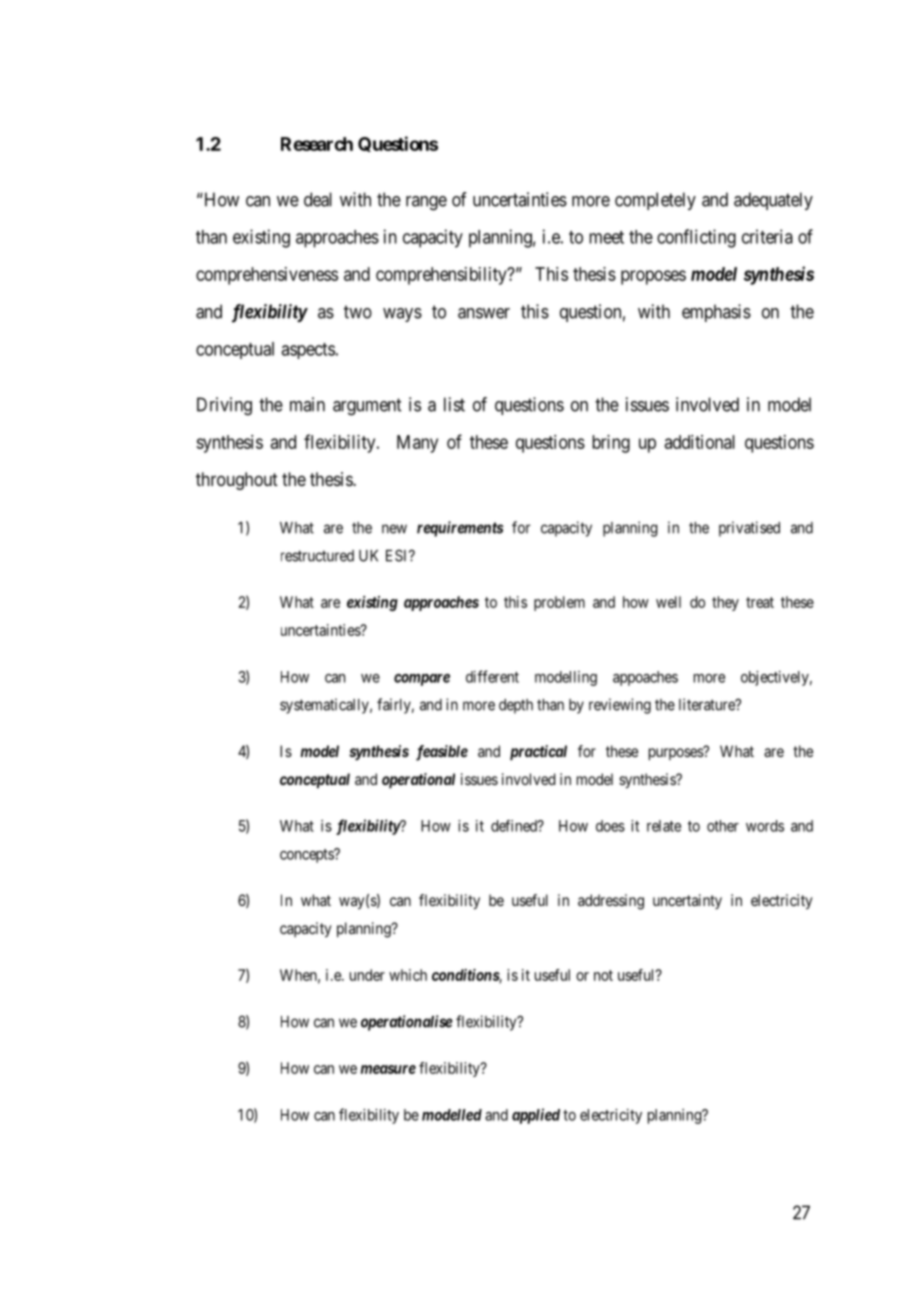 The width and height of the screenshot is (924, 1308). Describe the element at coordinates (318, 199) in the screenshot. I see `deal` at that location.
